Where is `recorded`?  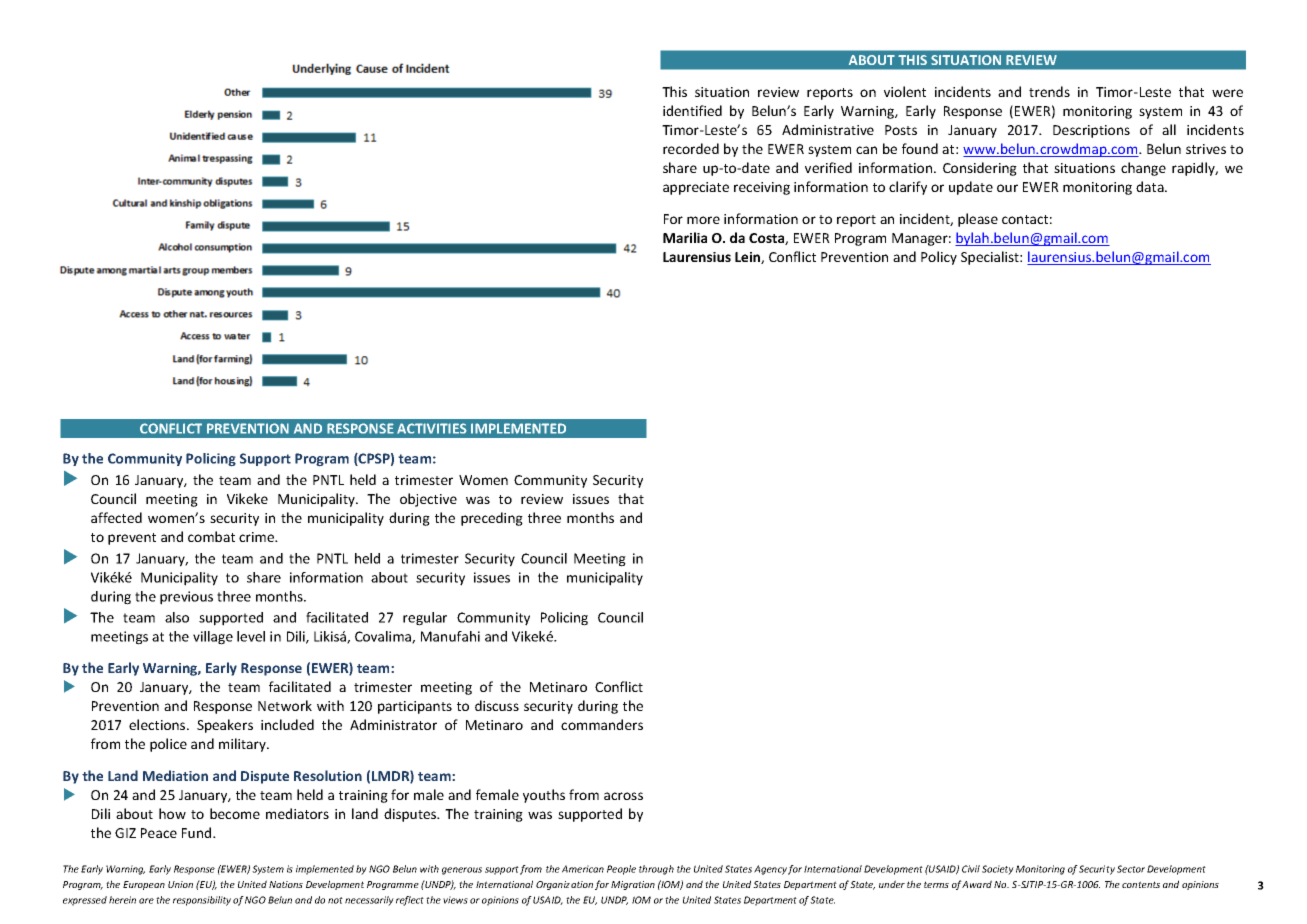 recorded is located at coordinates (691, 148).
